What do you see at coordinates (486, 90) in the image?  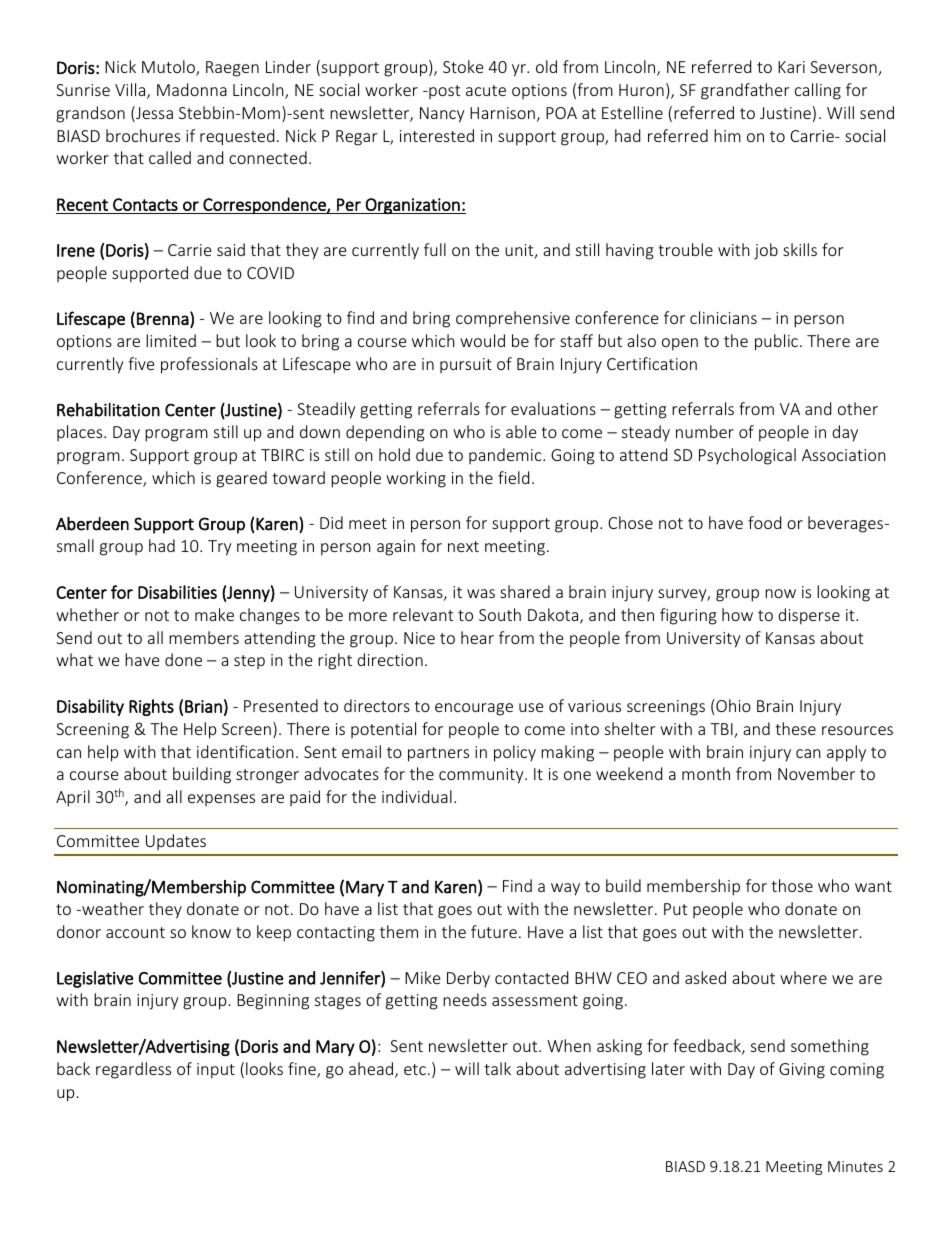 I see `acute` at bounding box center [486, 90].
